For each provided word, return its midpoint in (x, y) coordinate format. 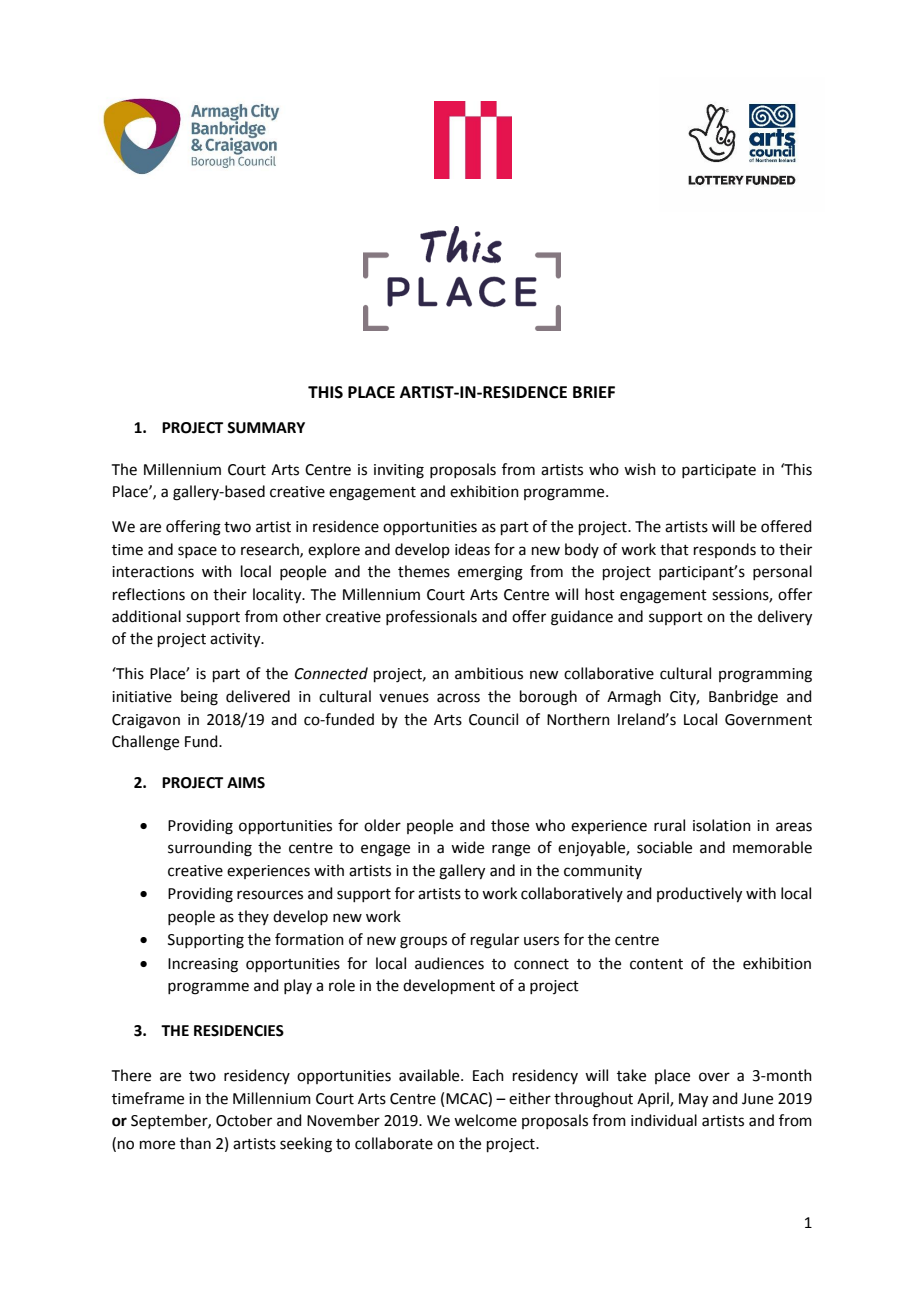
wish (640, 469)
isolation (722, 825)
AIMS (246, 783)
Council (493, 719)
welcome (485, 1120)
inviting (399, 471)
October (244, 1120)
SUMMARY (266, 428)
